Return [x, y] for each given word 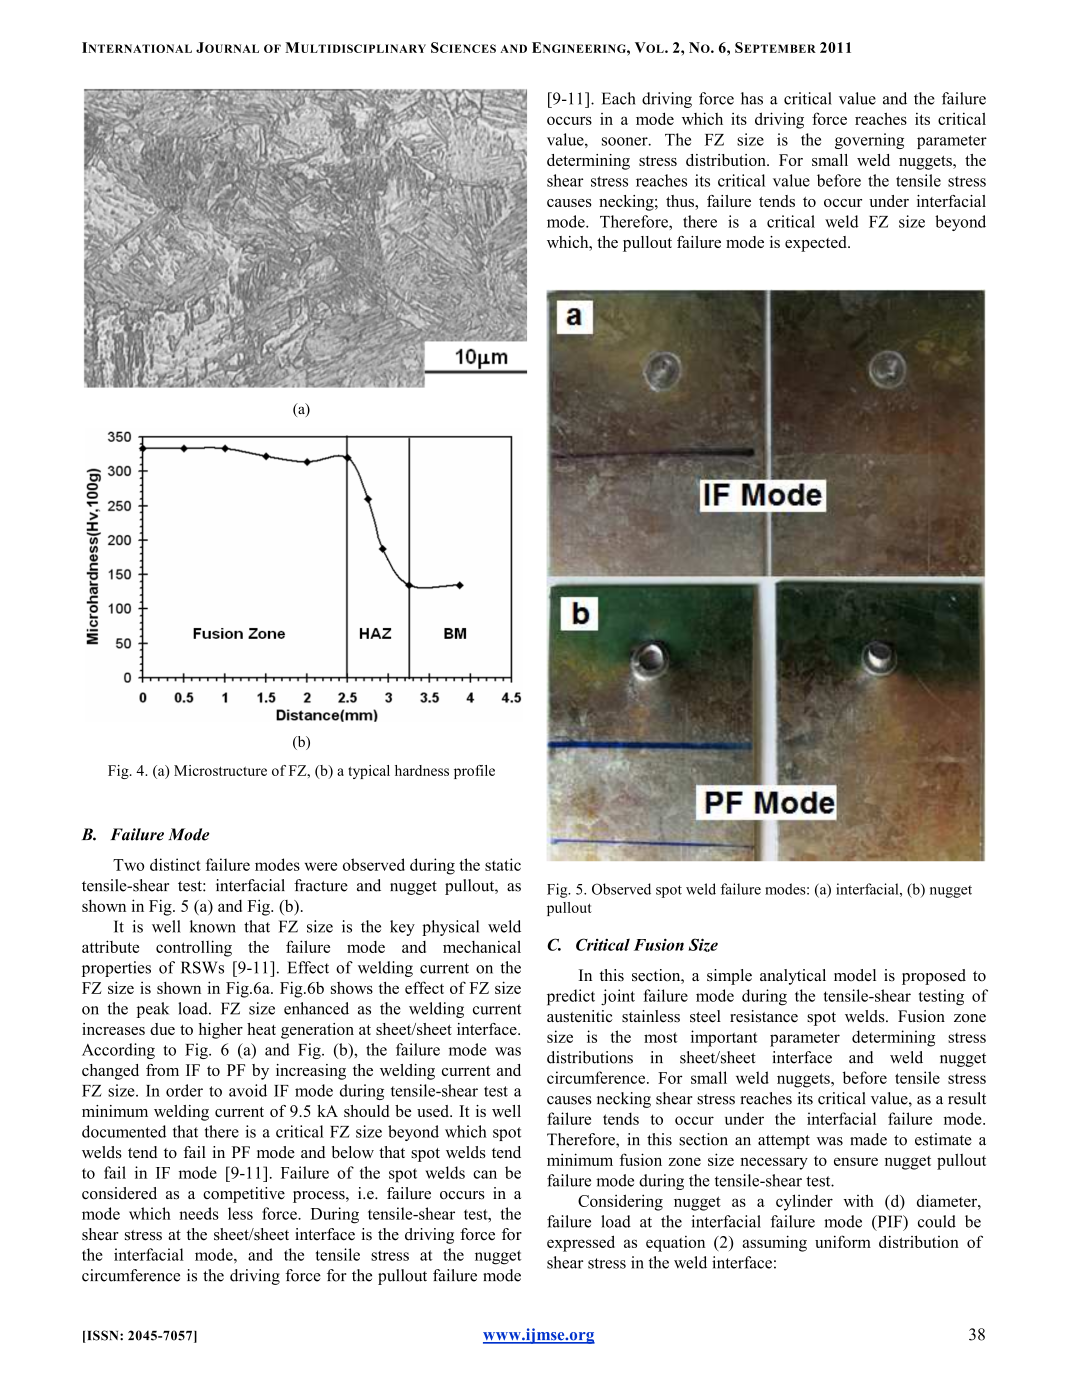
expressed [581, 1243]
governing [869, 141]
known [213, 926]
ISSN [103, 1336]
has [752, 98]
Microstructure [220, 770]
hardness [422, 770]
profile [474, 772]
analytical [793, 977]
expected [817, 244]
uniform [843, 1241]
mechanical [482, 946]
